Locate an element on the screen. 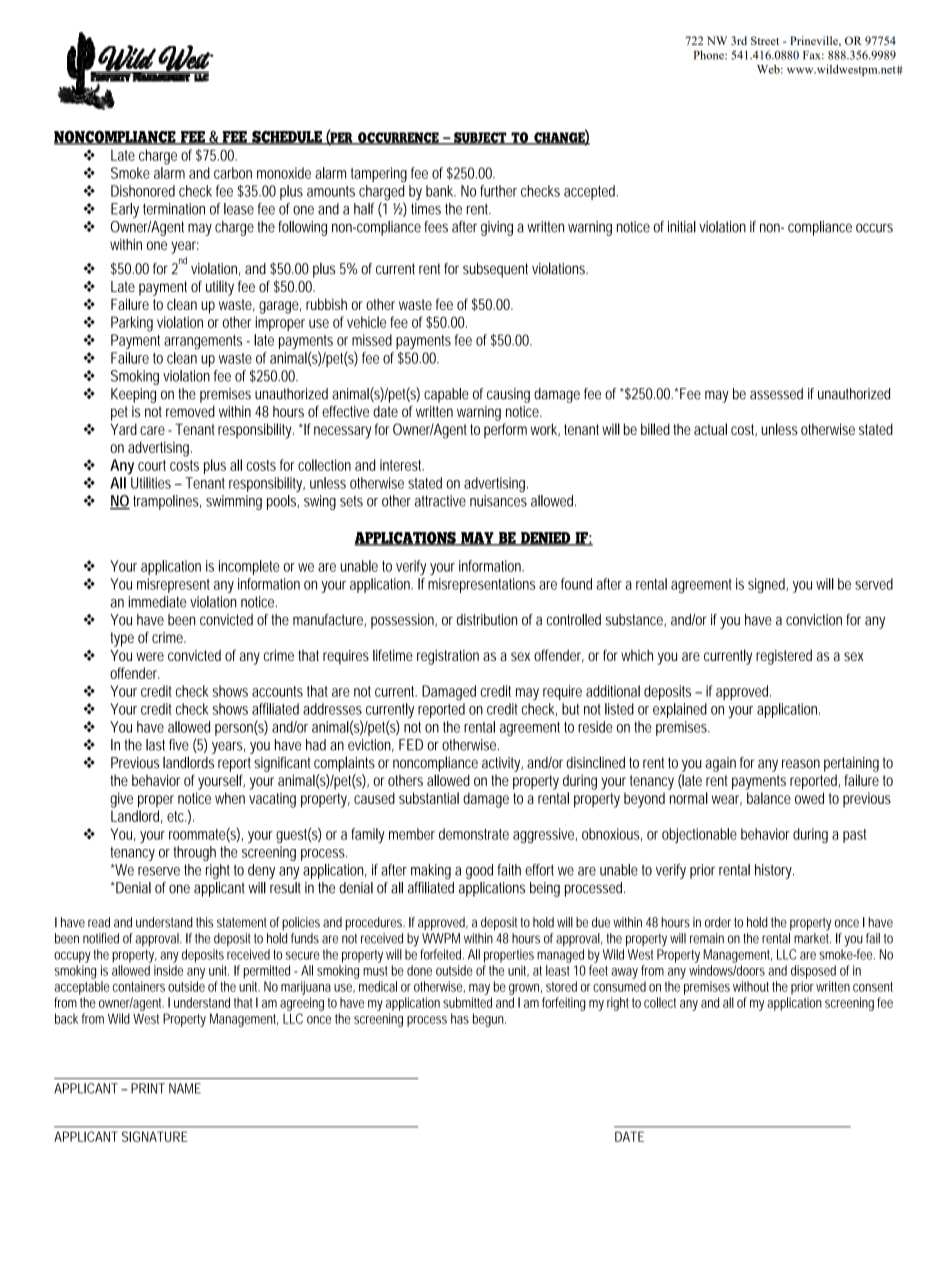  immediate is located at coordinates (157, 602).
